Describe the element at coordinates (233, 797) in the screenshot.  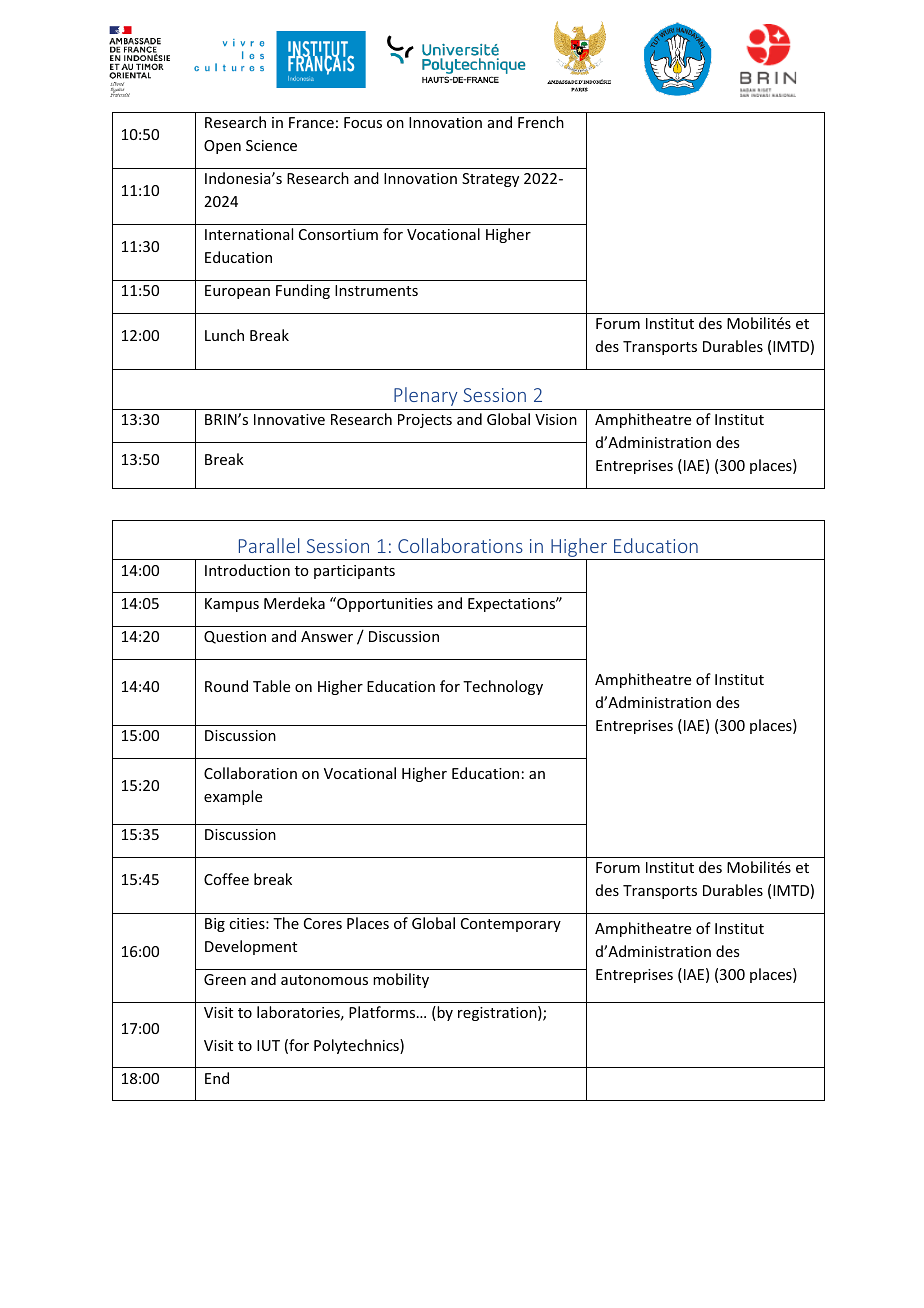
I see `example` at that location.
